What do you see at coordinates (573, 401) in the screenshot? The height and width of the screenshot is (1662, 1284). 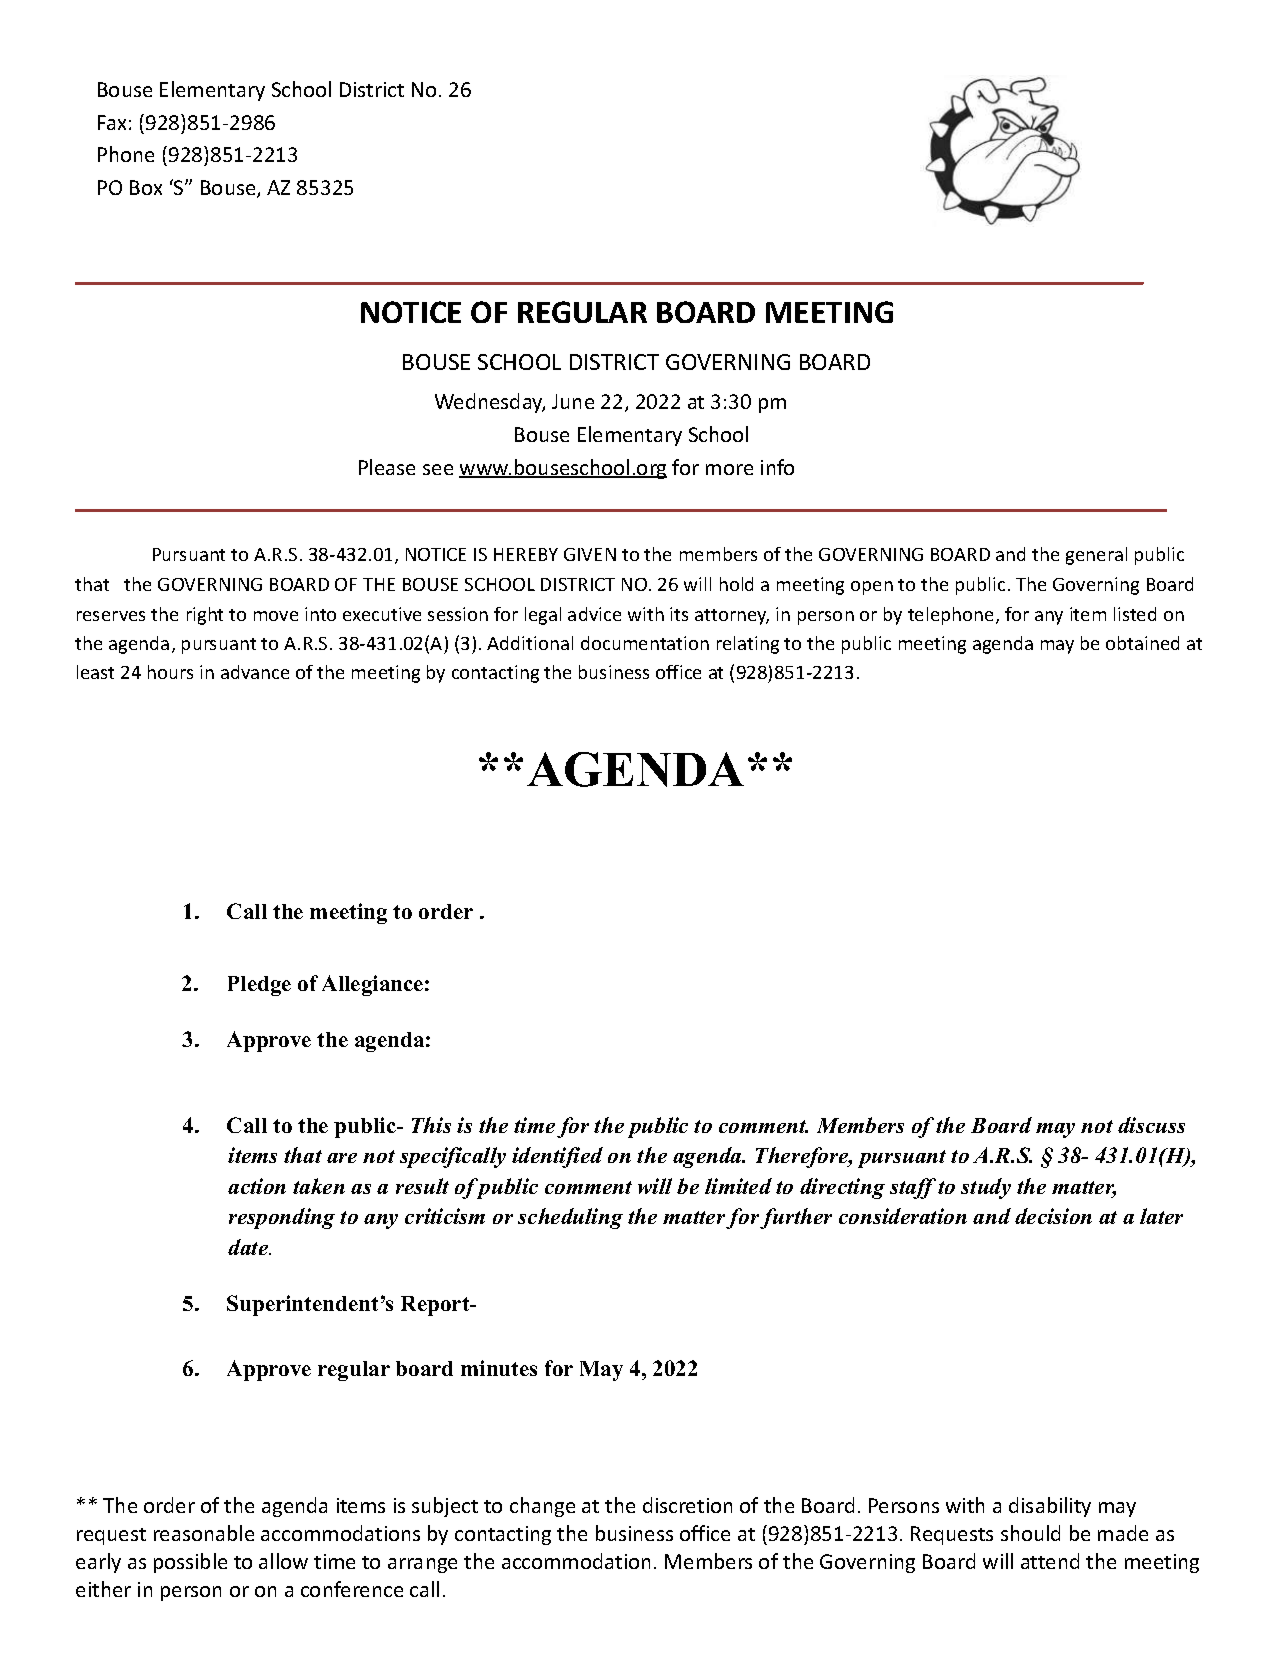 I see `June` at bounding box center [573, 401].
